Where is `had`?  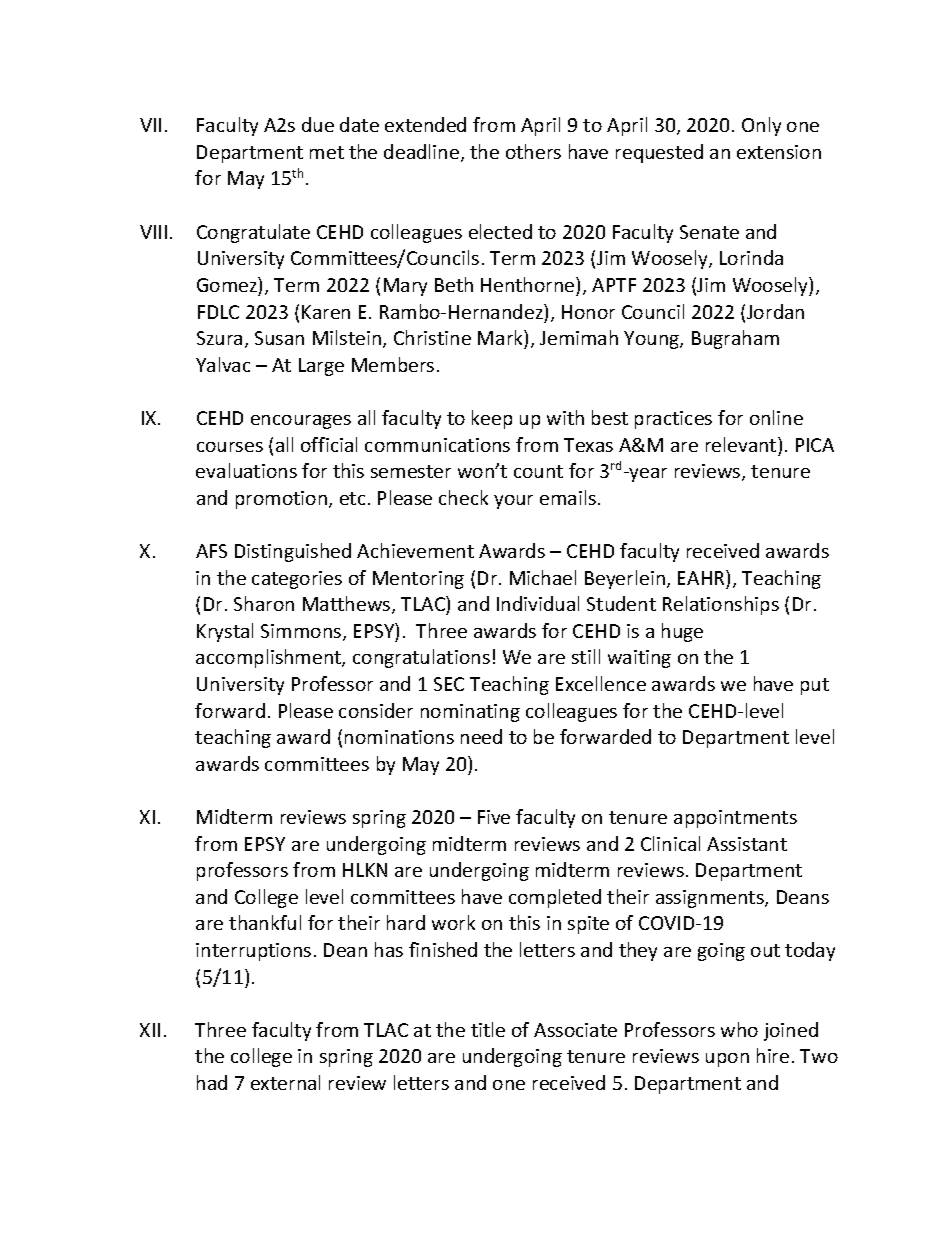 had is located at coordinates (212, 1082).
